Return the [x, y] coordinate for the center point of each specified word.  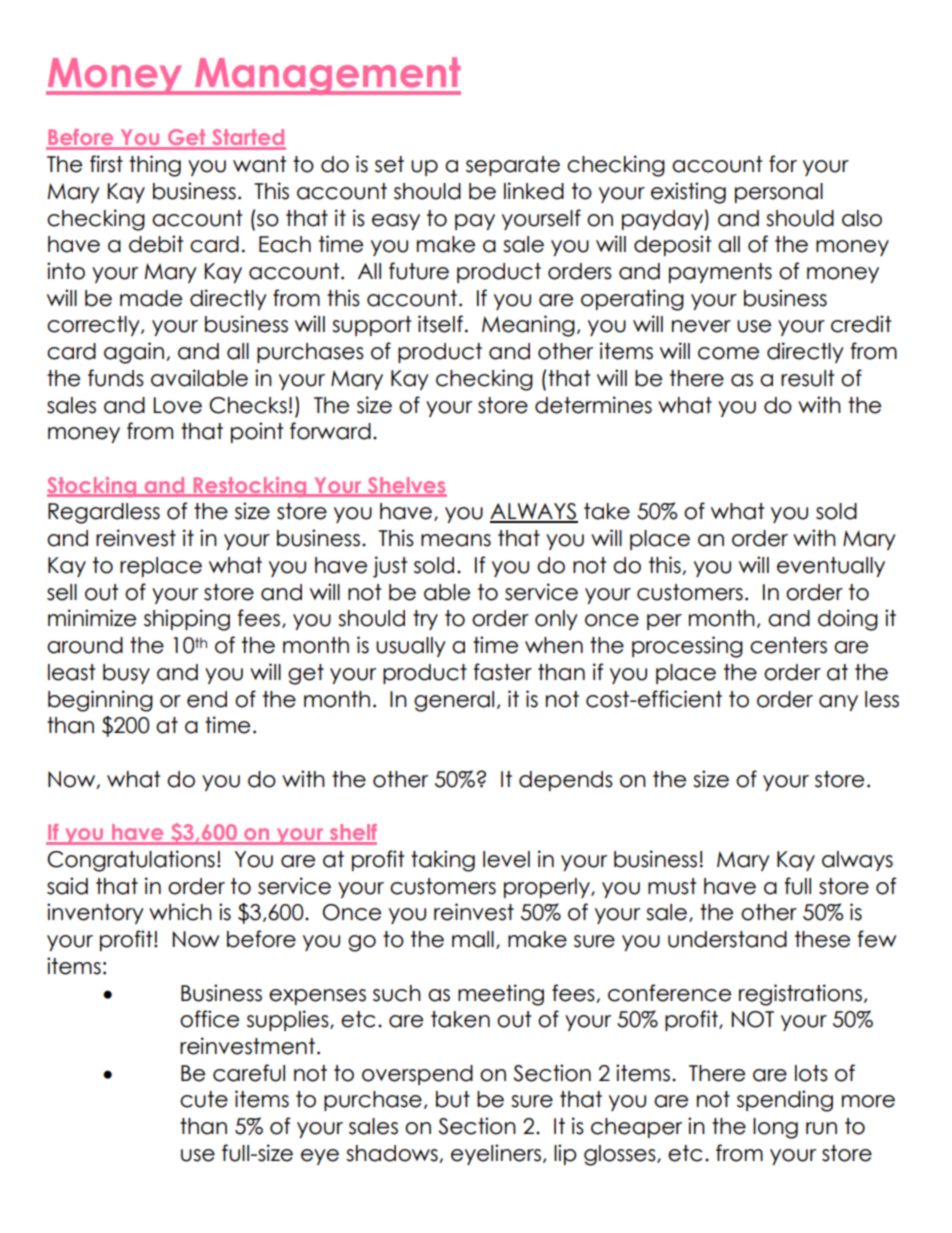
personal [779, 193]
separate [513, 166]
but [453, 1099]
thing [155, 166]
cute [204, 1099]
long [775, 1128]
